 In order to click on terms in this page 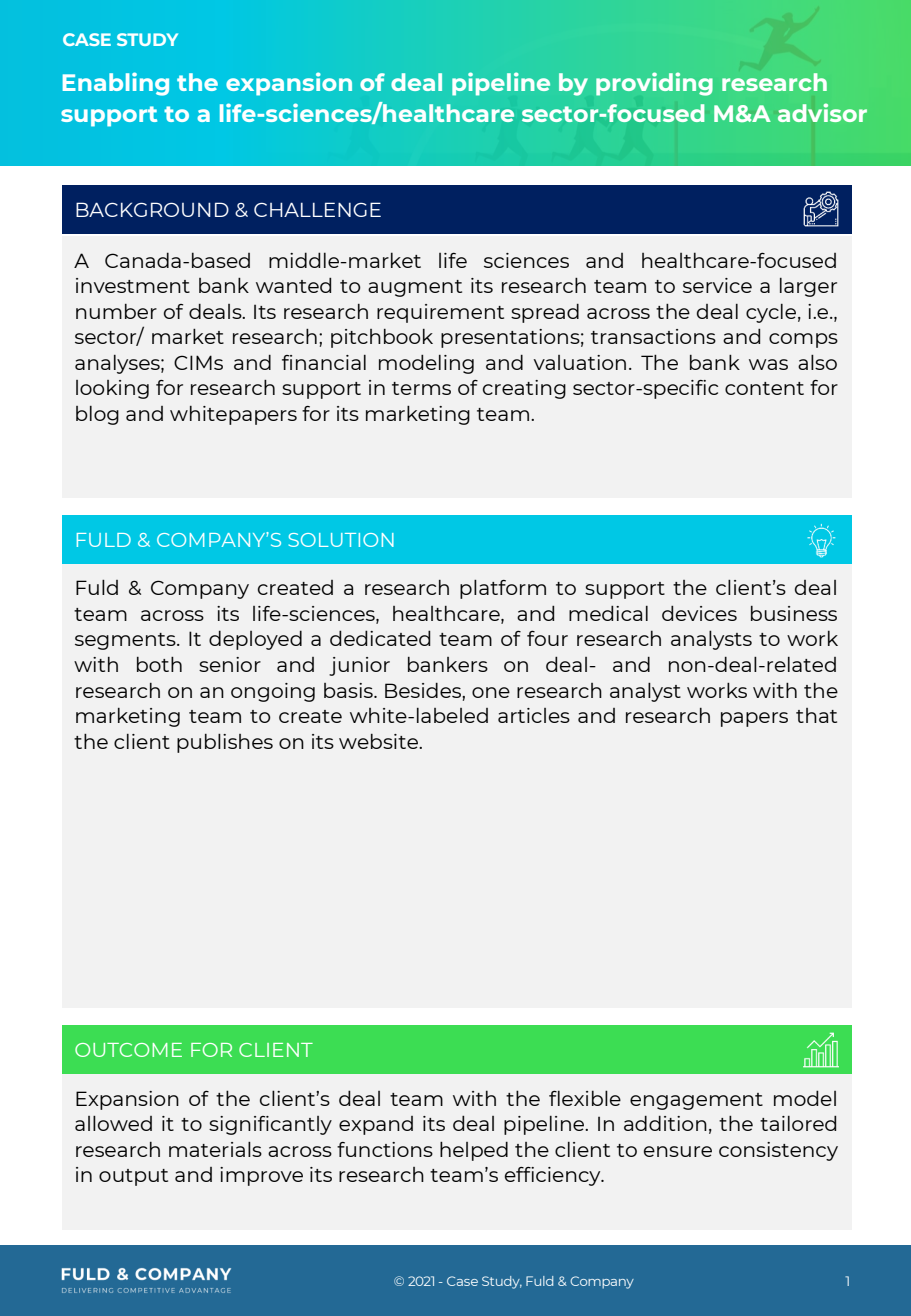, I will do `click(421, 388)`.
